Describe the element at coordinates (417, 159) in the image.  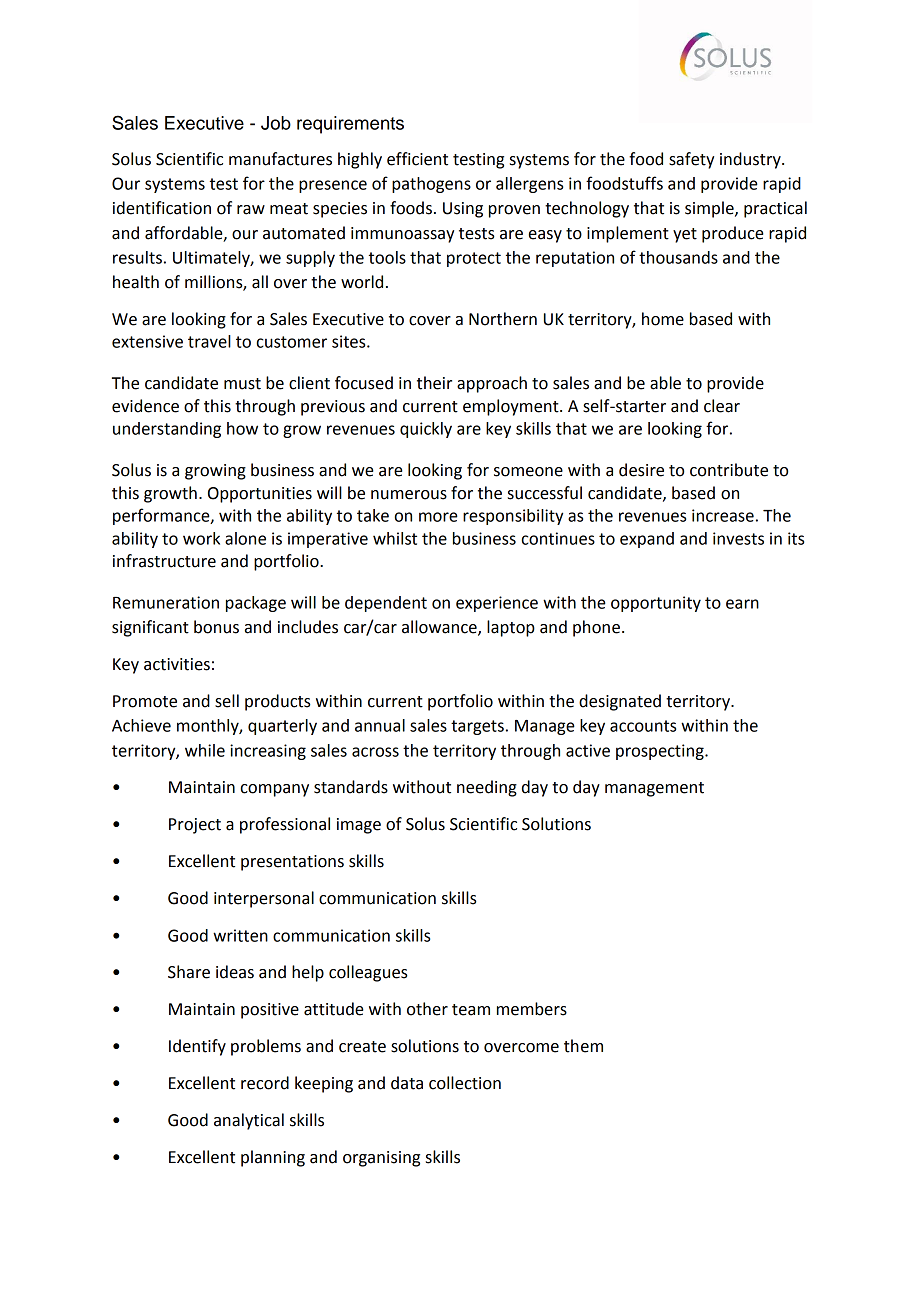
I see `efficient` at that location.
